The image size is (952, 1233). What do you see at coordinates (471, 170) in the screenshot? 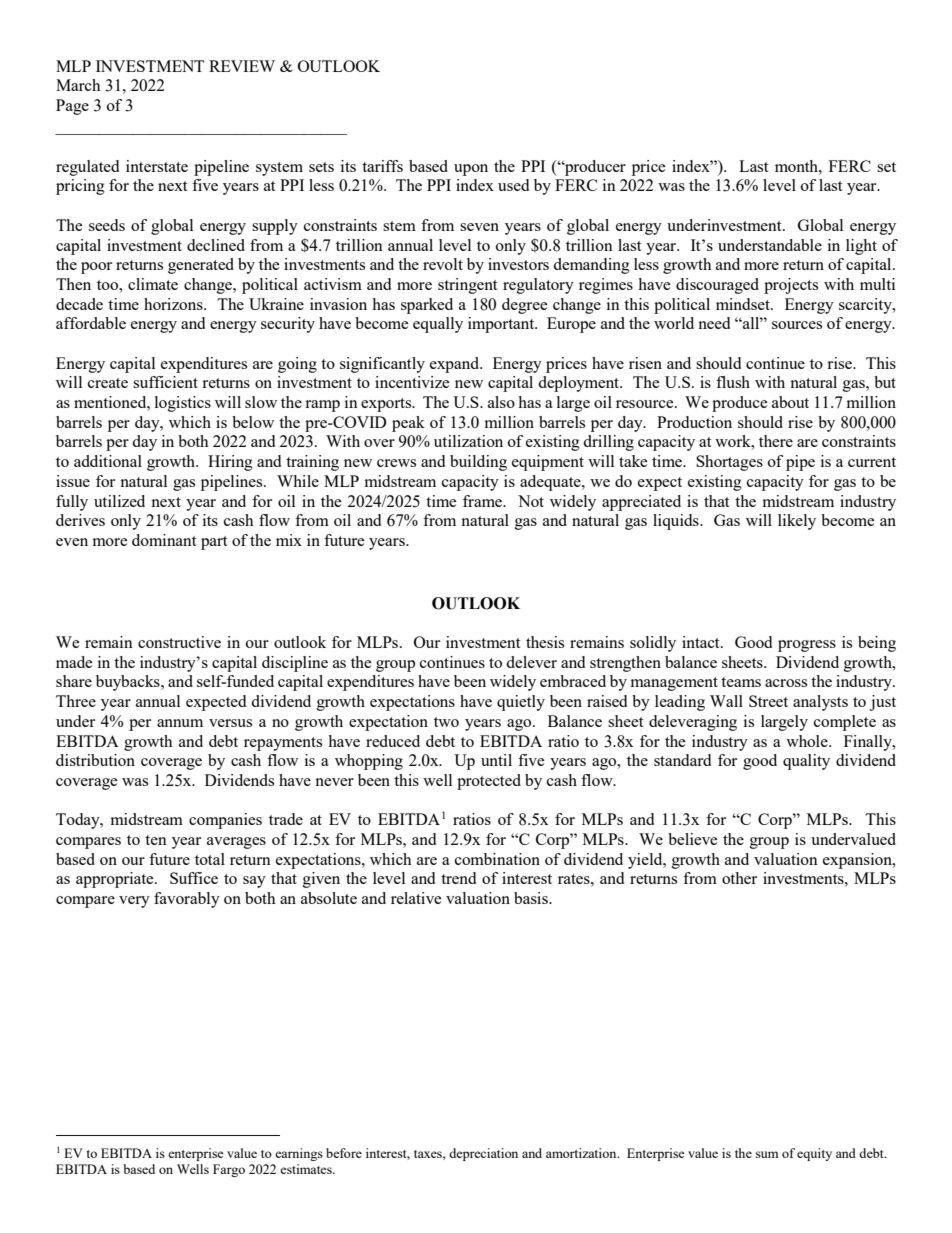
I see `upon` at bounding box center [471, 170].
